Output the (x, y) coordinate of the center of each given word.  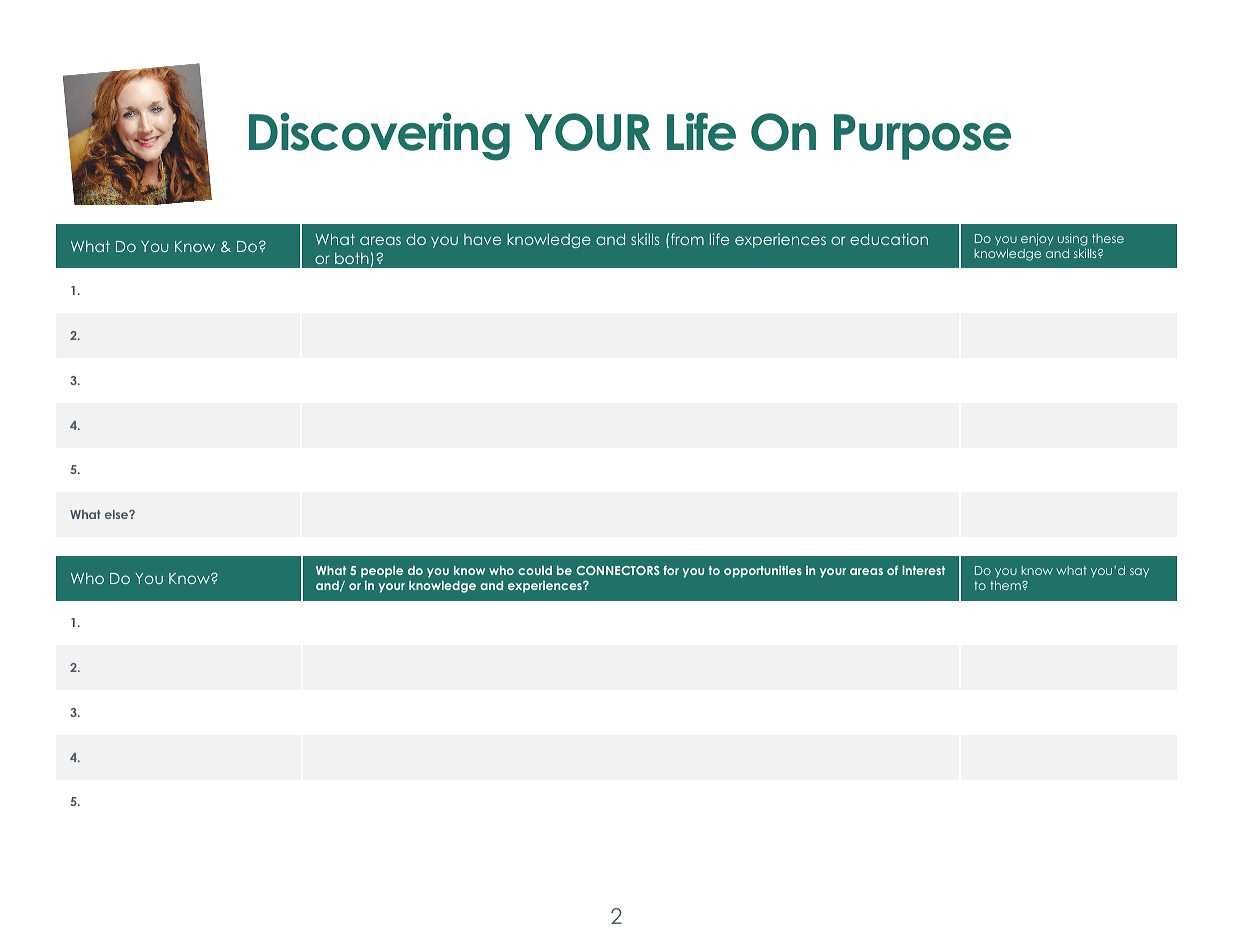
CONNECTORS (618, 570)
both (352, 258)
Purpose (922, 137)
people (382, 572)
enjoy (1037, 240)
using (1072, 240)
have (482, 239)
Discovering (379, 136)
